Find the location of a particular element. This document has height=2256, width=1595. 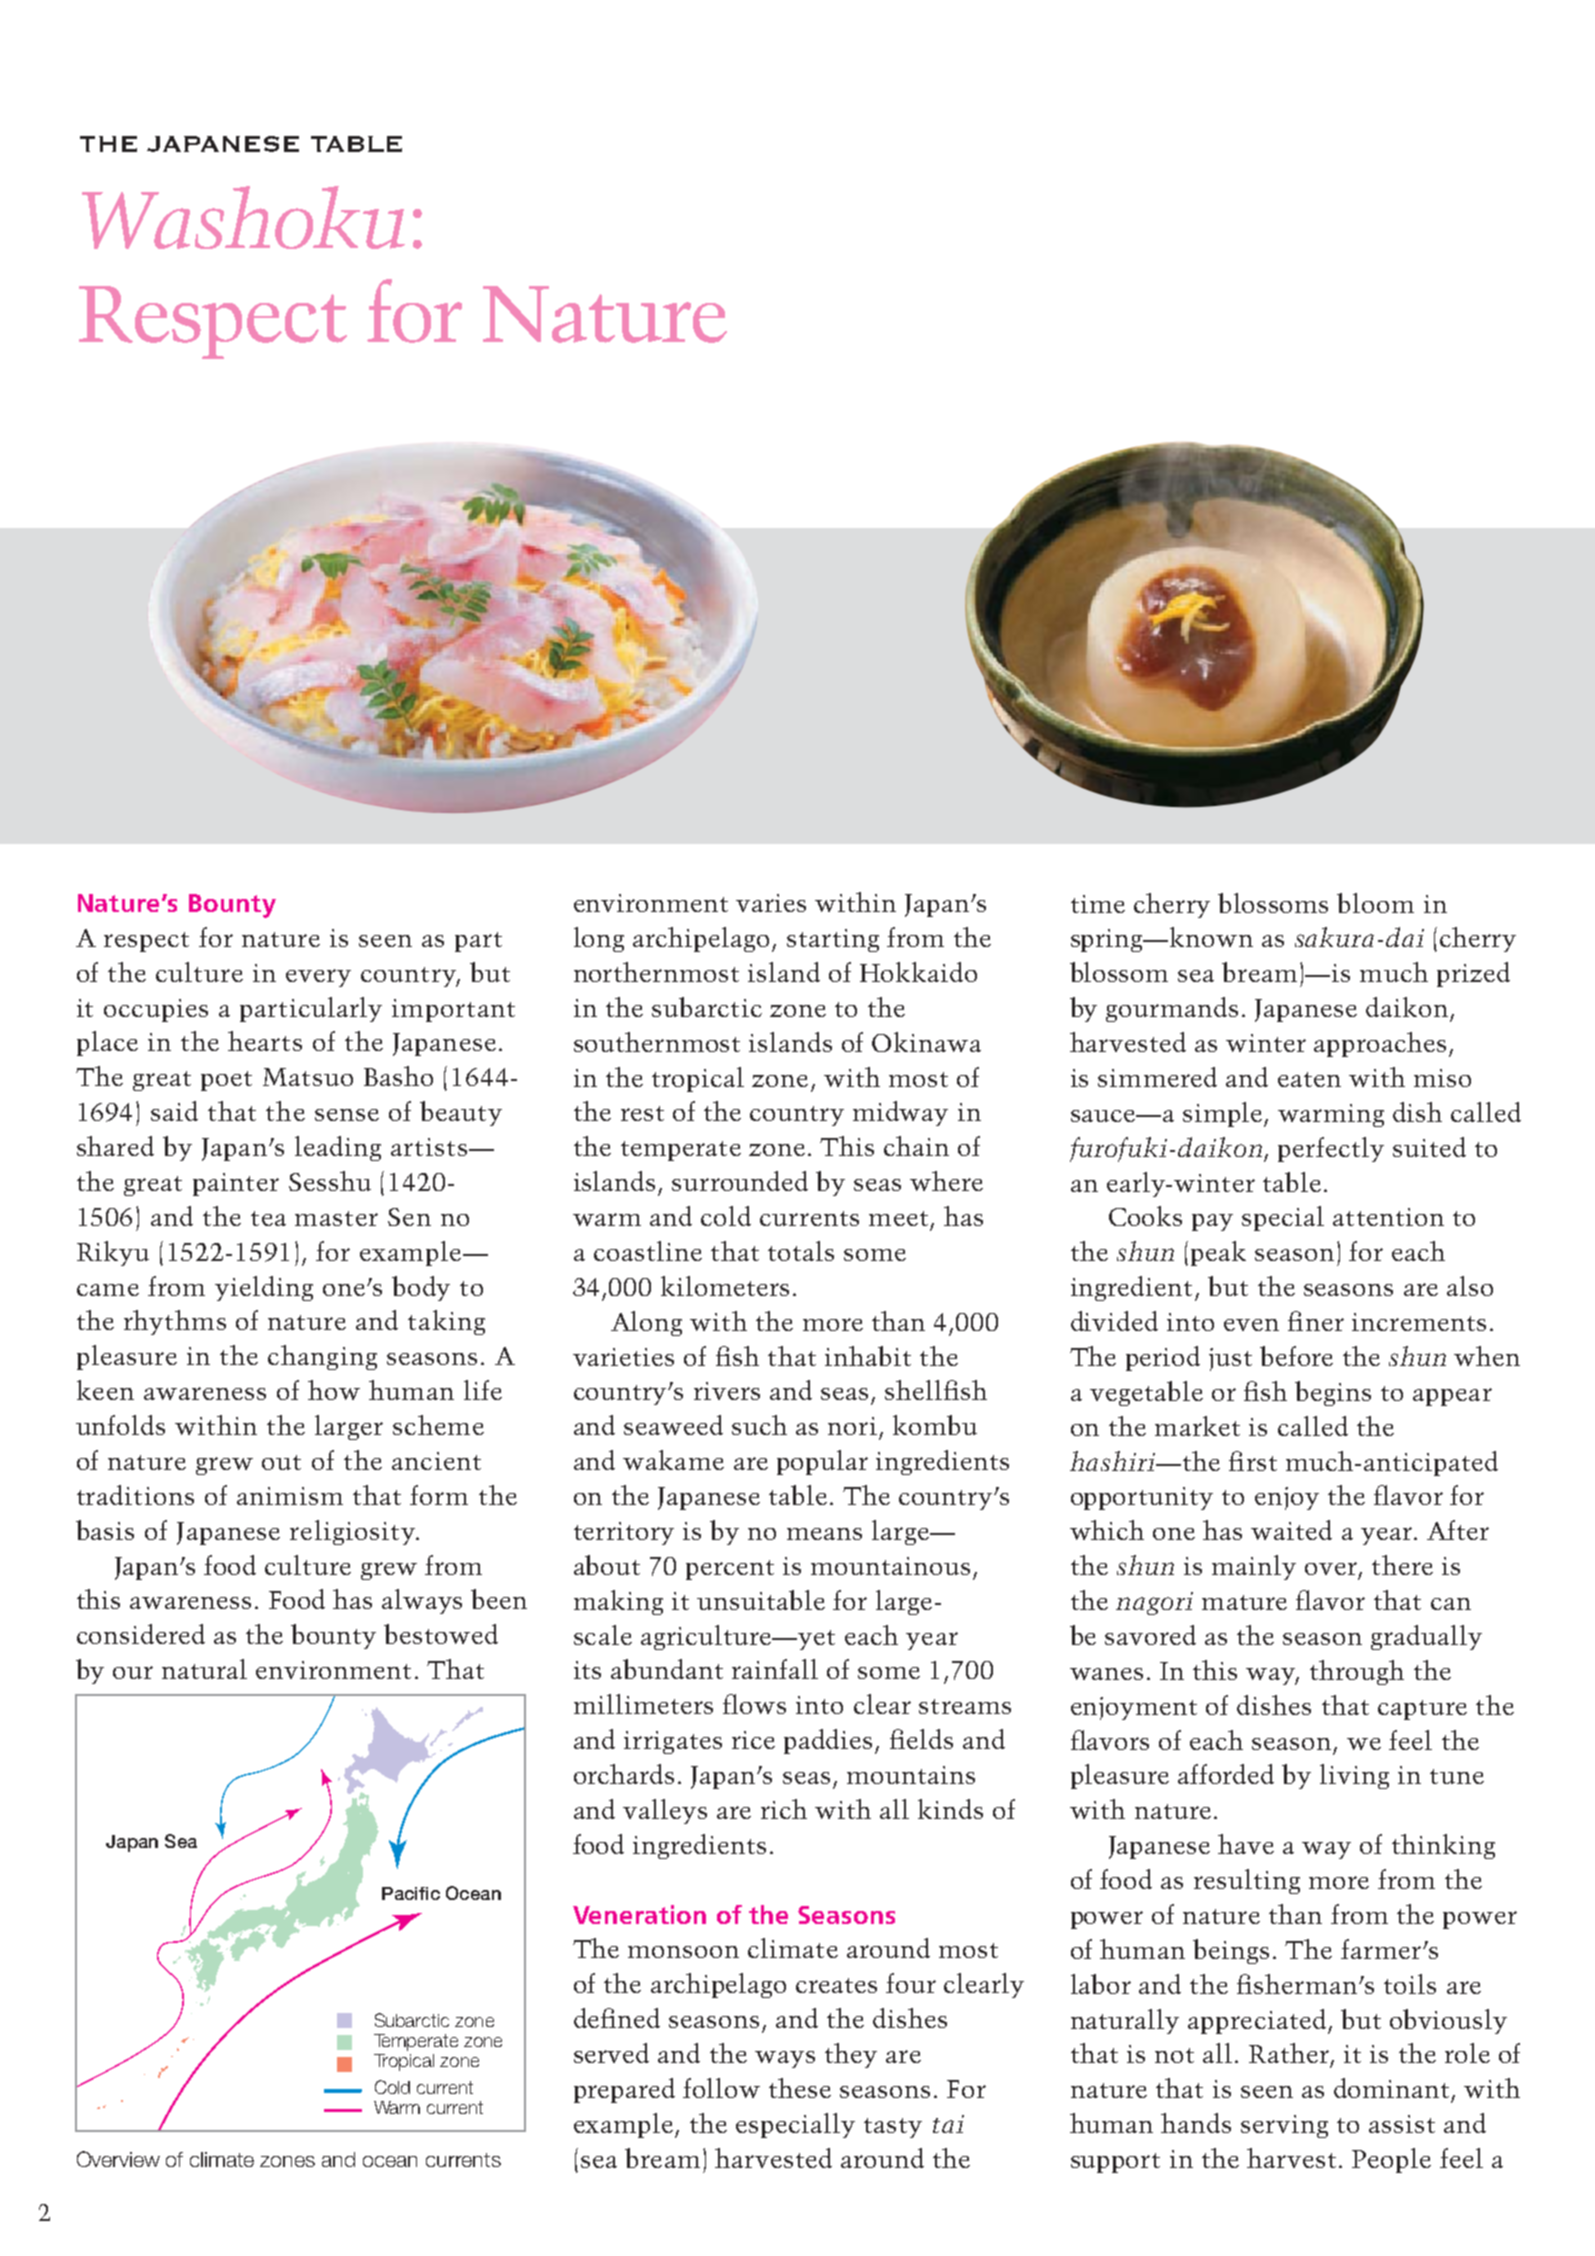

rich is located at coordinates (784, 1809).
